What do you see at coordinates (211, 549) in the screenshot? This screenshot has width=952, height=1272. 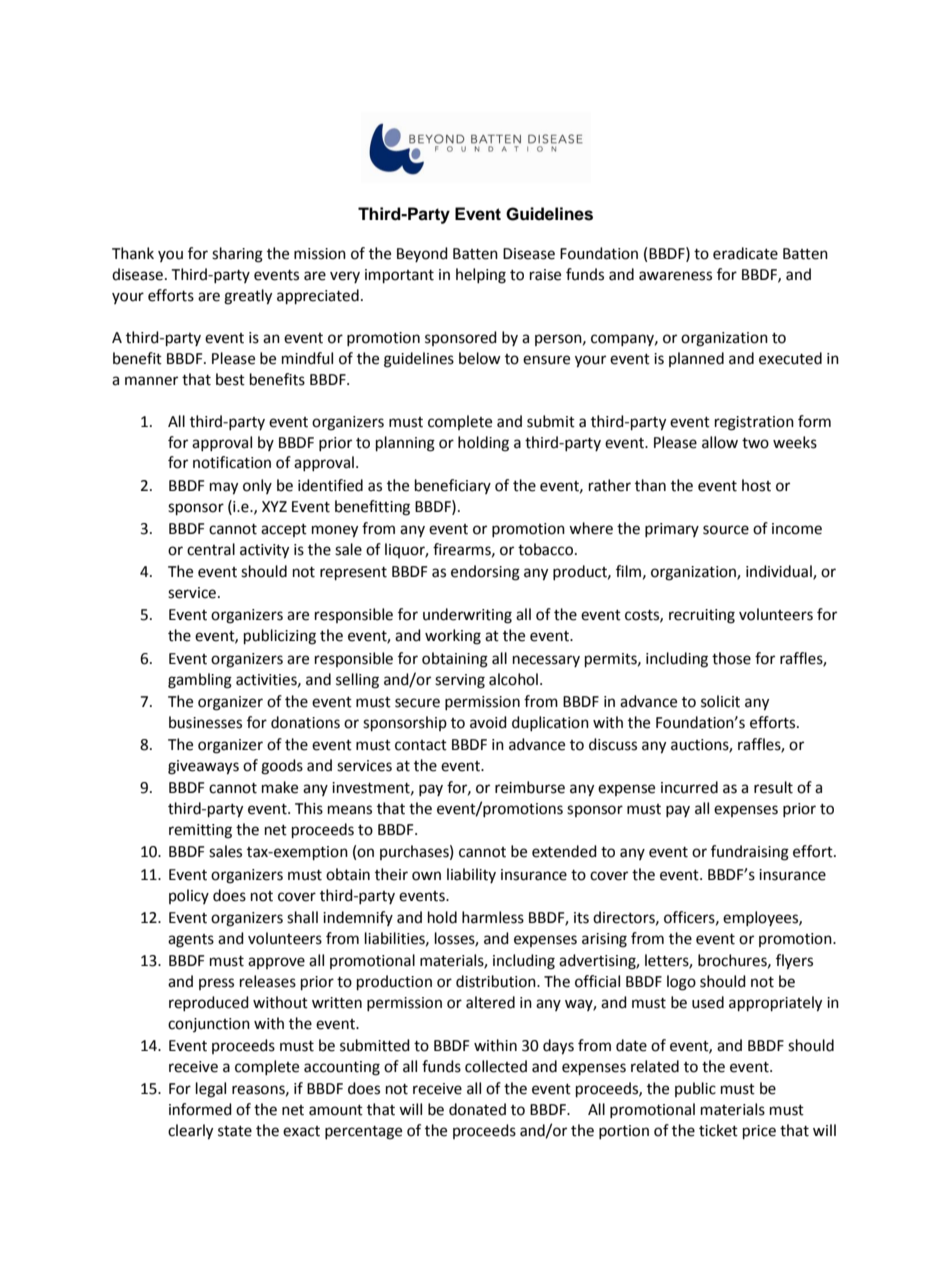 I see `central` at bounding box center [211, 549].
